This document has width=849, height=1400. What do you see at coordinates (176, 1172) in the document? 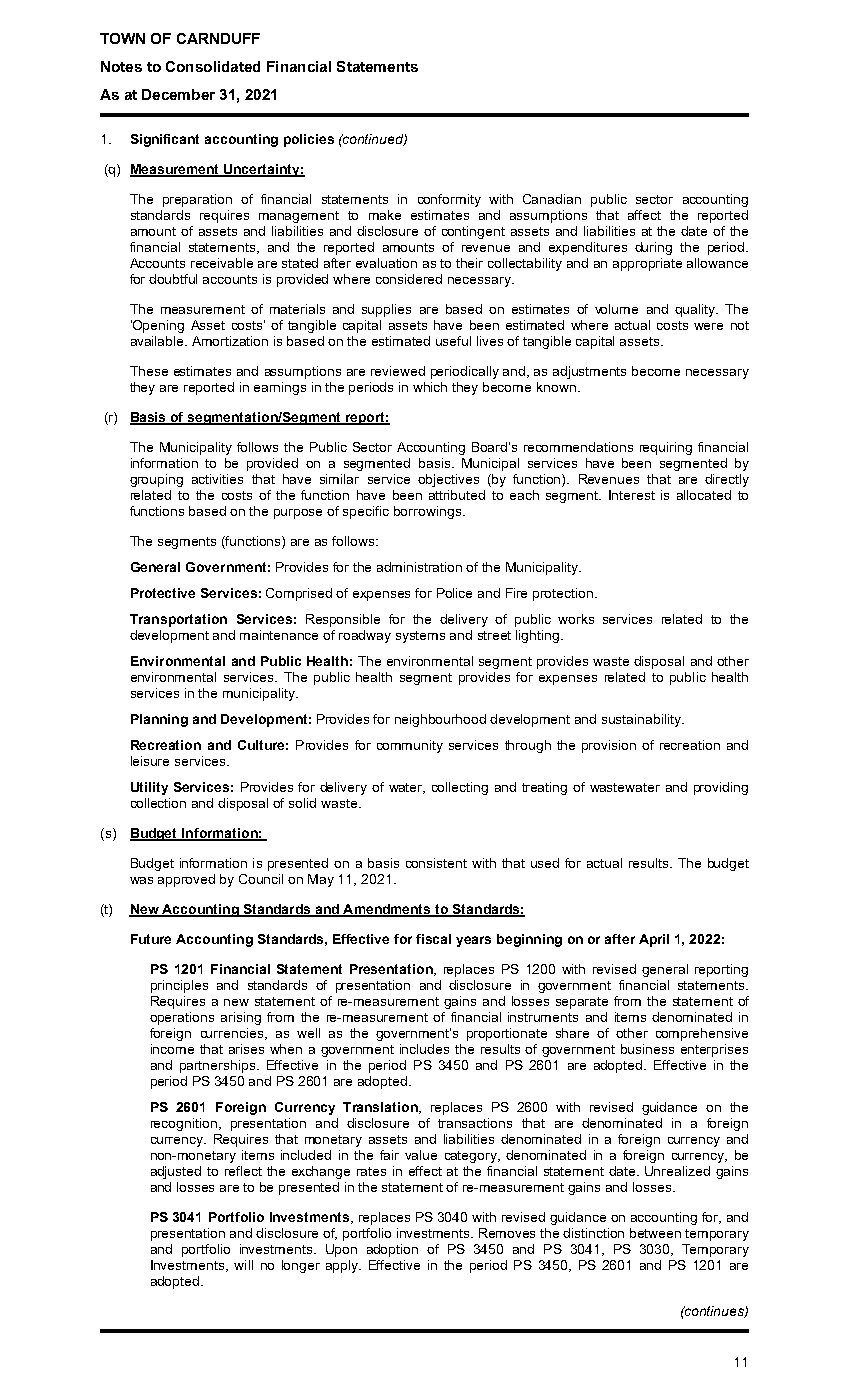
I see `adjusted` at bounding box center [176, 1172].
